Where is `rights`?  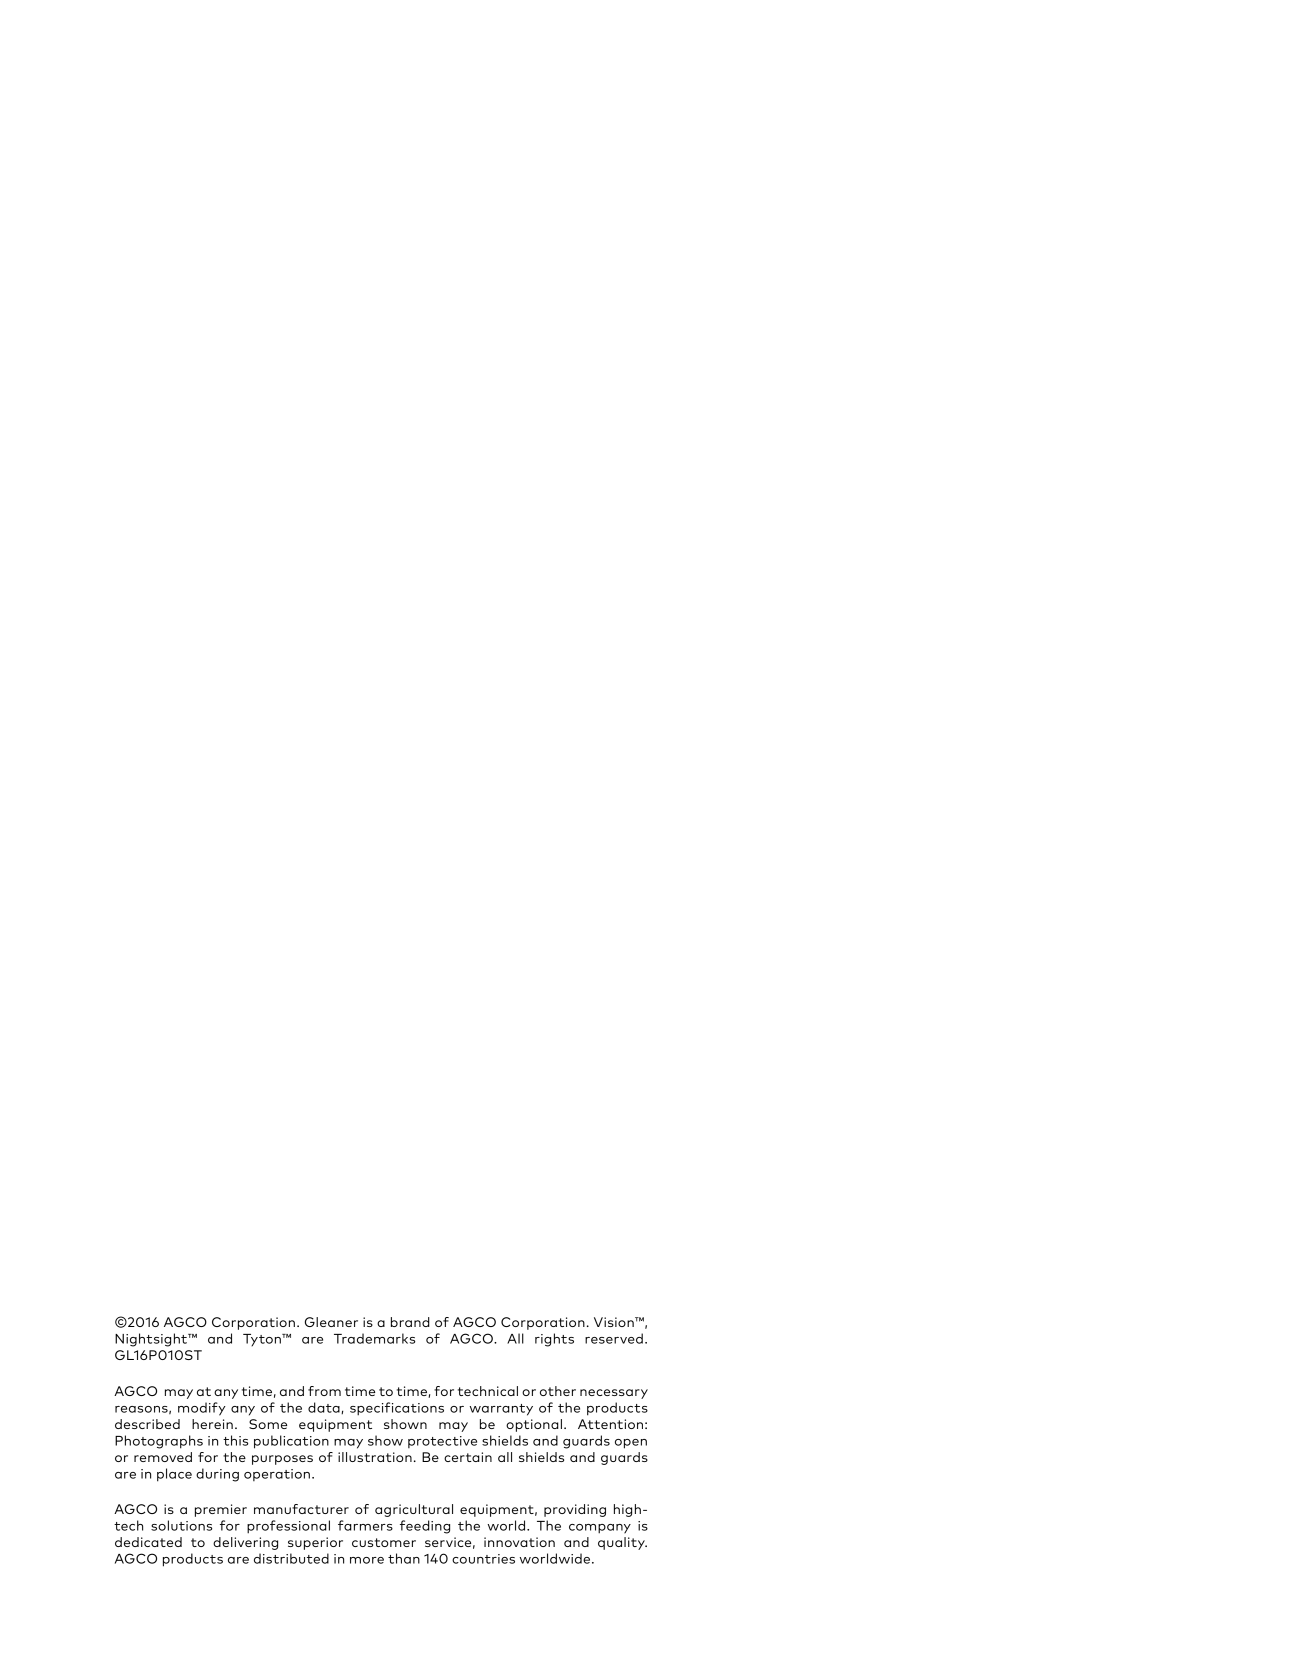 rights is located at coordinates (554, 1340).
